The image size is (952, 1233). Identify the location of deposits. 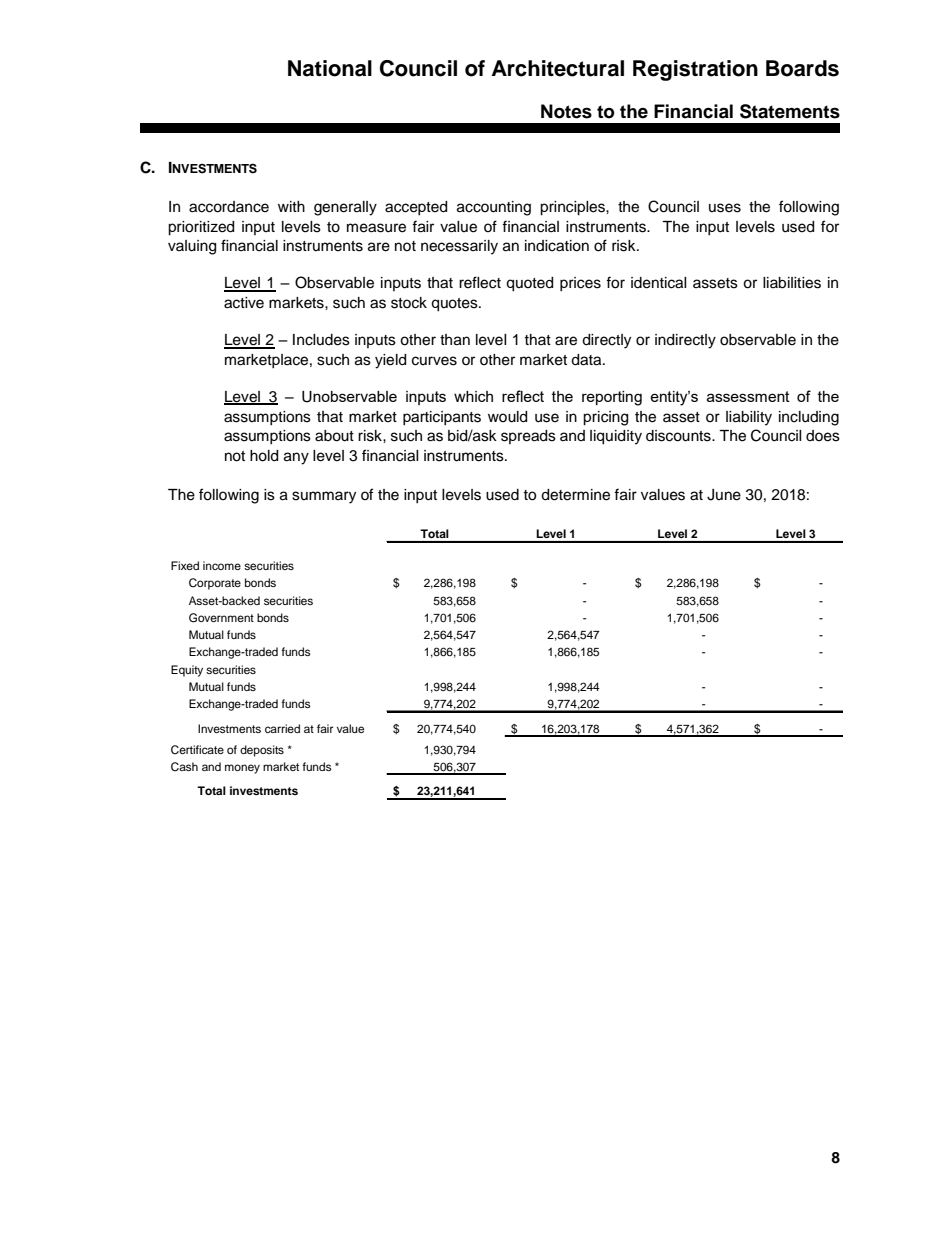
(262, 751).
